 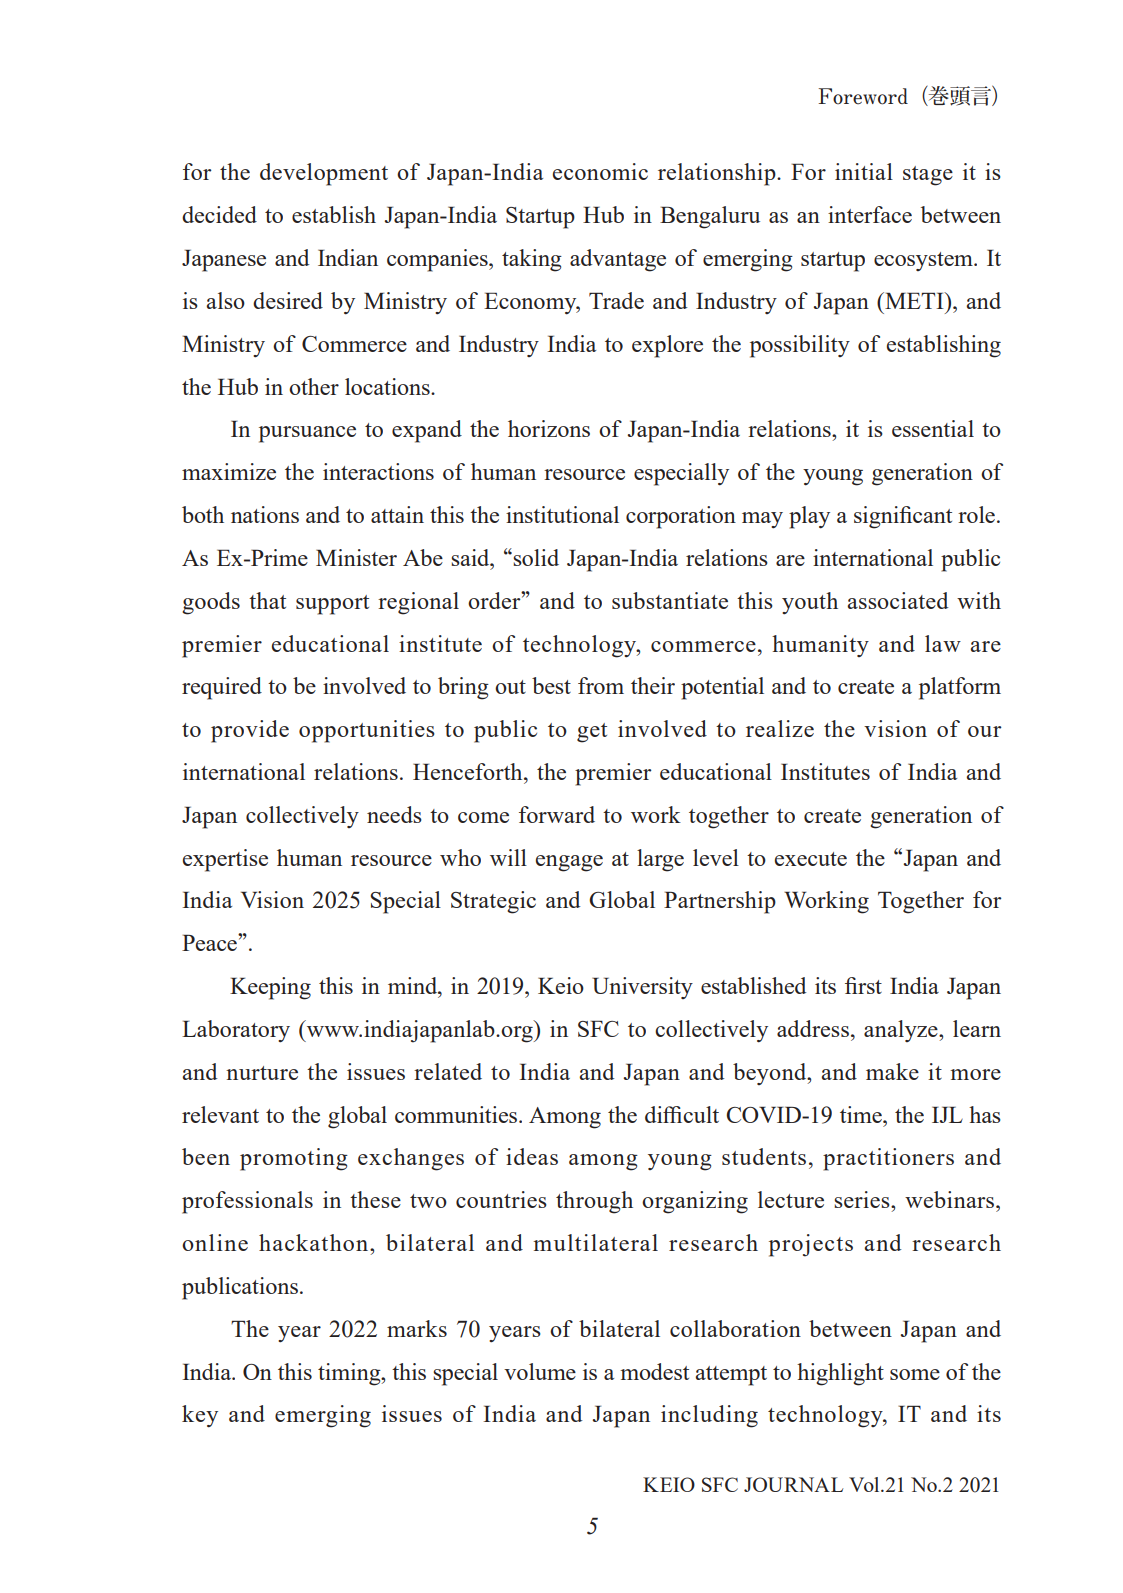 I want to click on economic, so click(x=600, y=171).
